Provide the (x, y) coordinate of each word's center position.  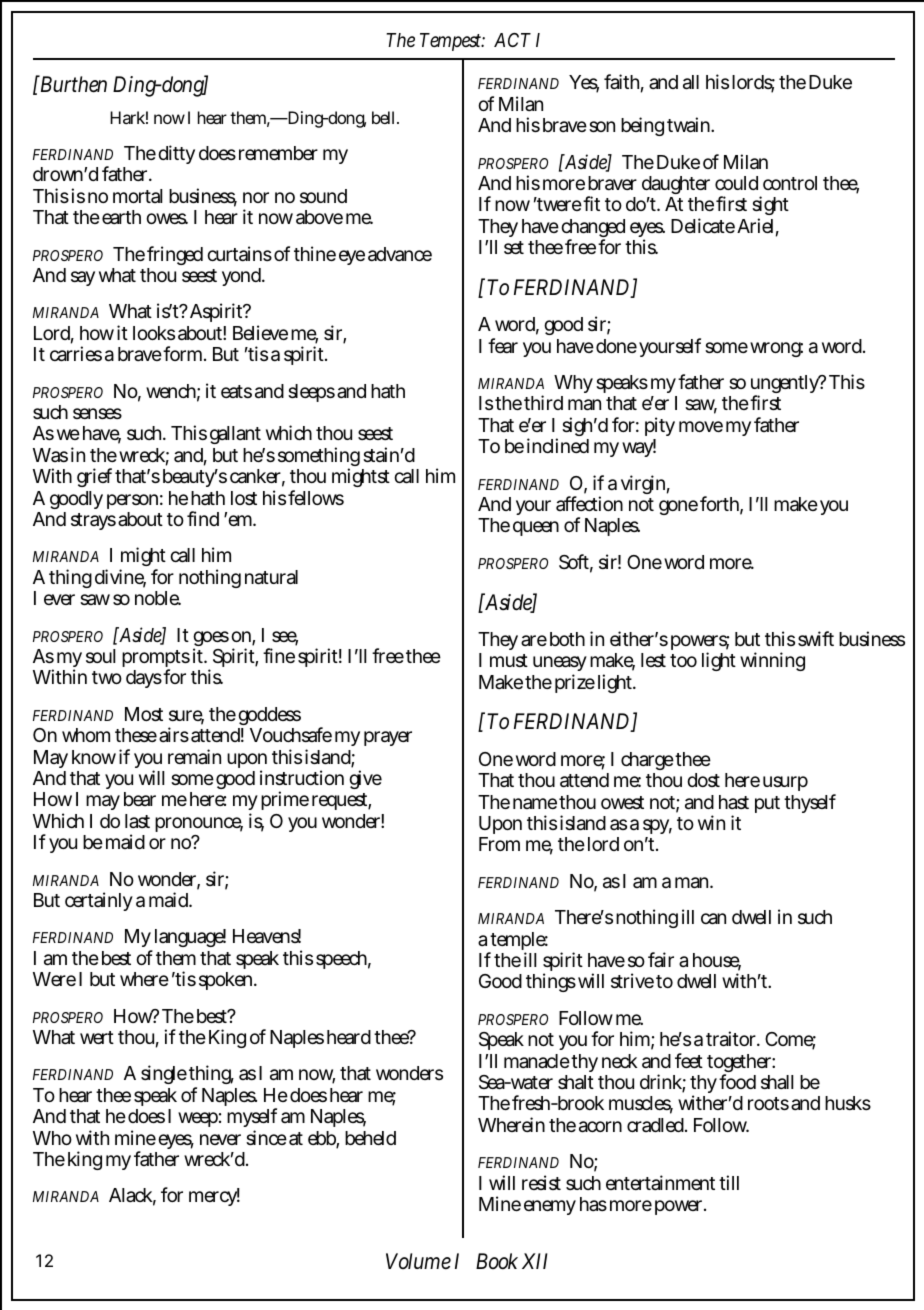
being (642, 126)
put (767, 804)
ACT (512, 40)
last (137, 821)
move (701, 426)
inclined (558, 445)
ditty (176, 154)
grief (94, 477)
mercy (214, 1198)
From (499, 844)
